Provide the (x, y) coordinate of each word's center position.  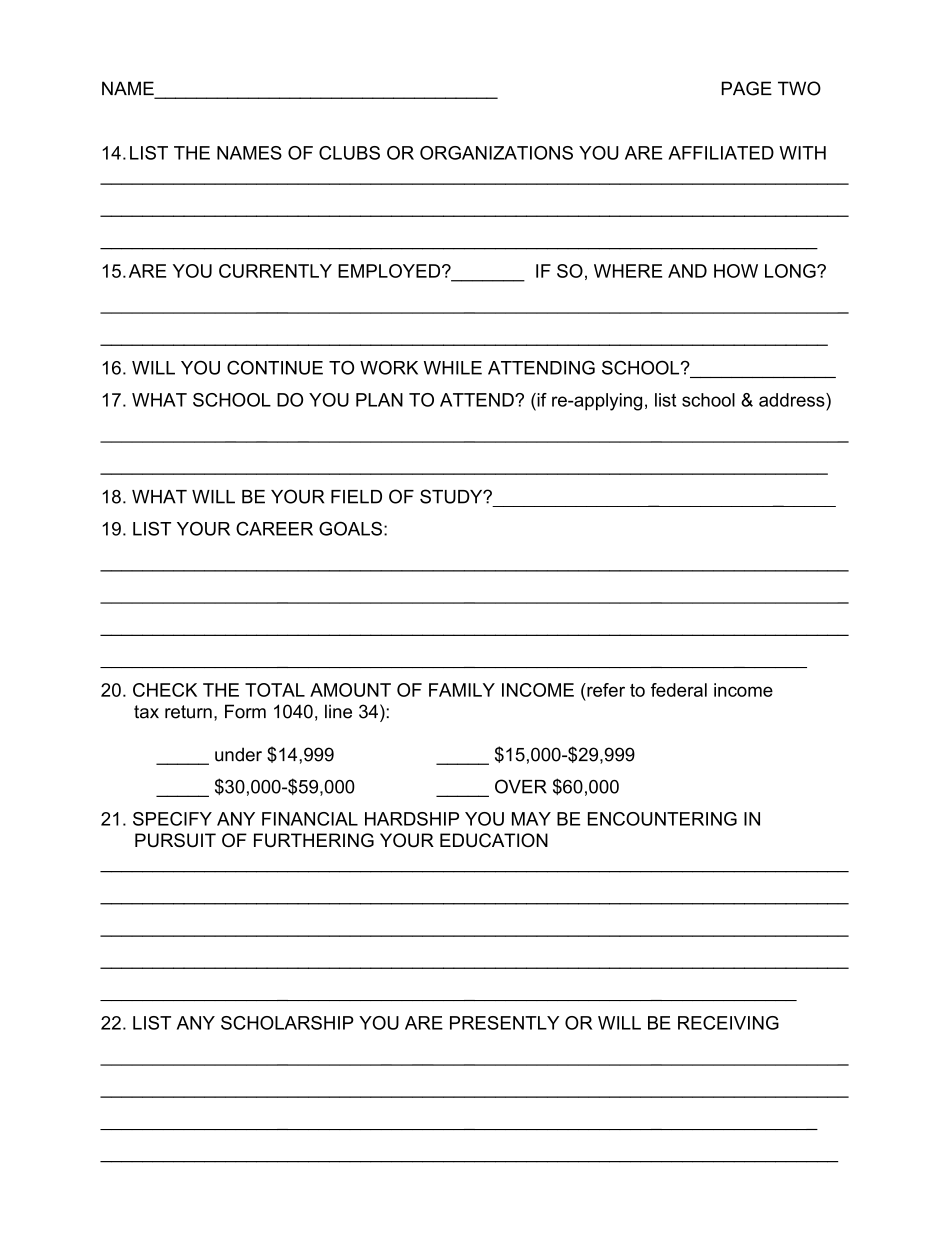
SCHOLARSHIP (287, 1023)
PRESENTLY (504, 1023)
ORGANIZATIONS (496, 153)
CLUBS (349, 153)
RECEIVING (728, 1023)
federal (679, 690)
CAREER (274, 528)
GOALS (350, 528)
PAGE (747, 88)
